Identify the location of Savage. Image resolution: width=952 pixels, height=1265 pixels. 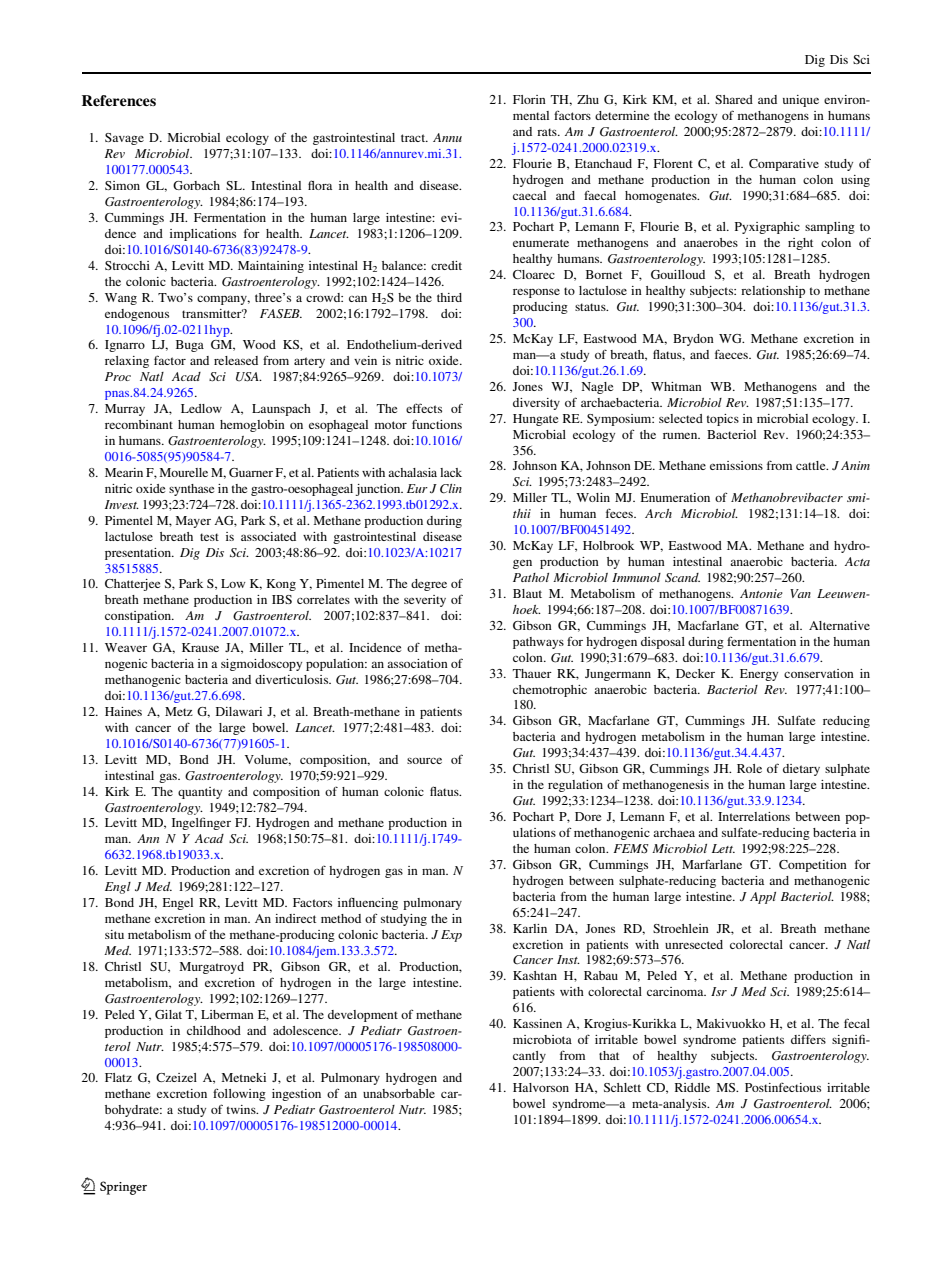
(124, 139).
